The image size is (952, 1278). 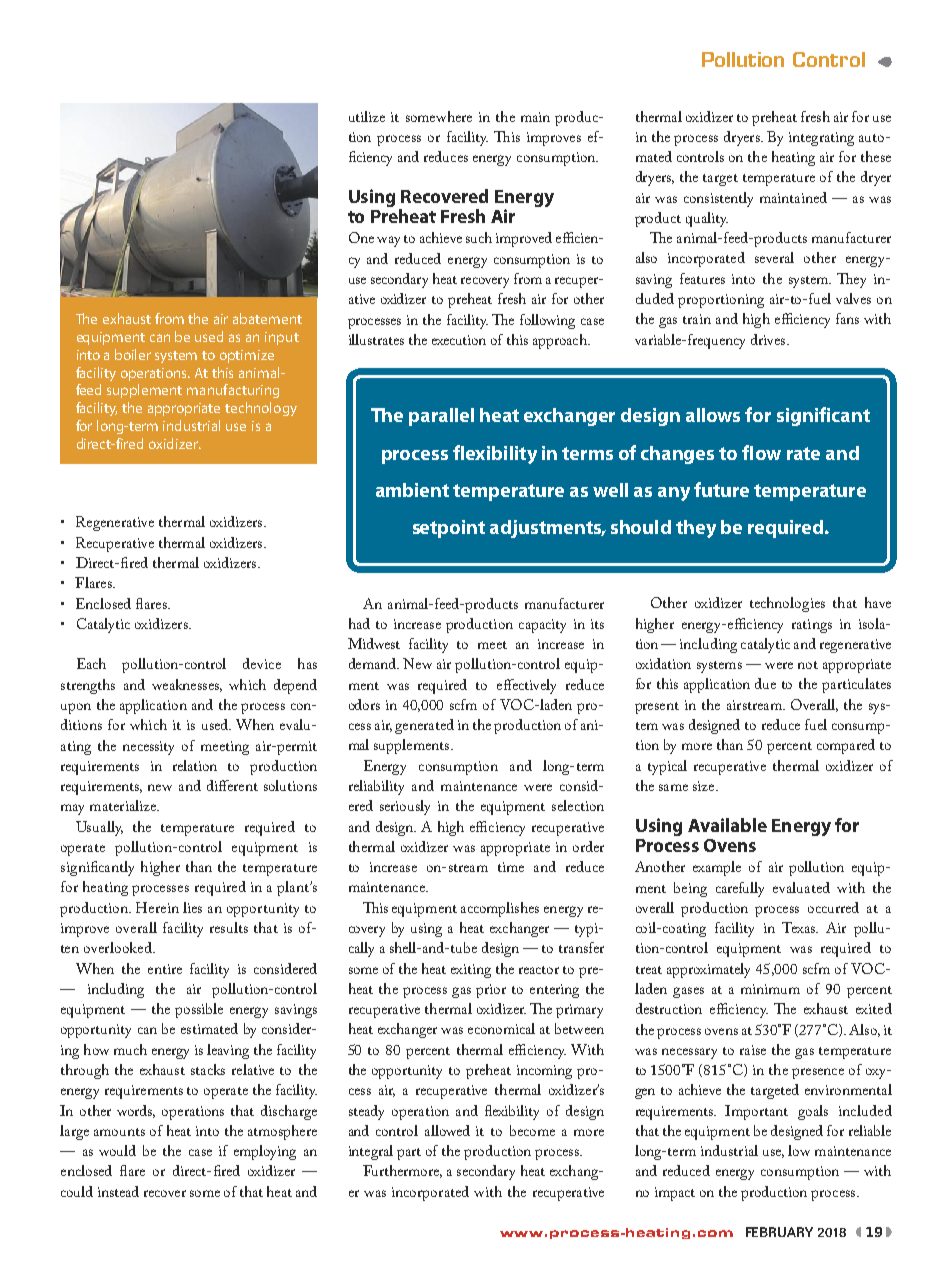 What do you see at coordinates (769, 339) in the image?
I see `drives` at bounding box center [769, 339].
